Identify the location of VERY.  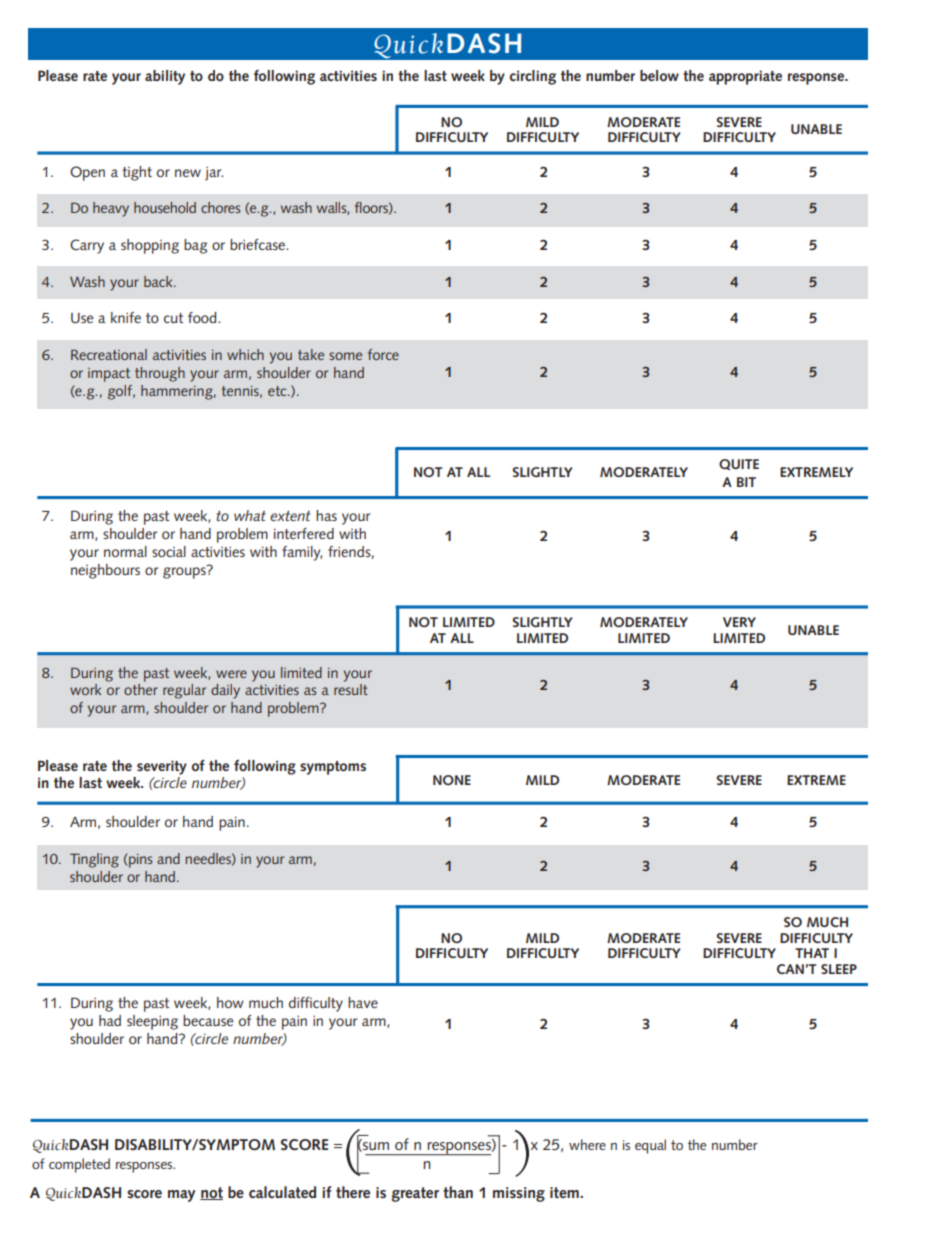
(739, 622).
